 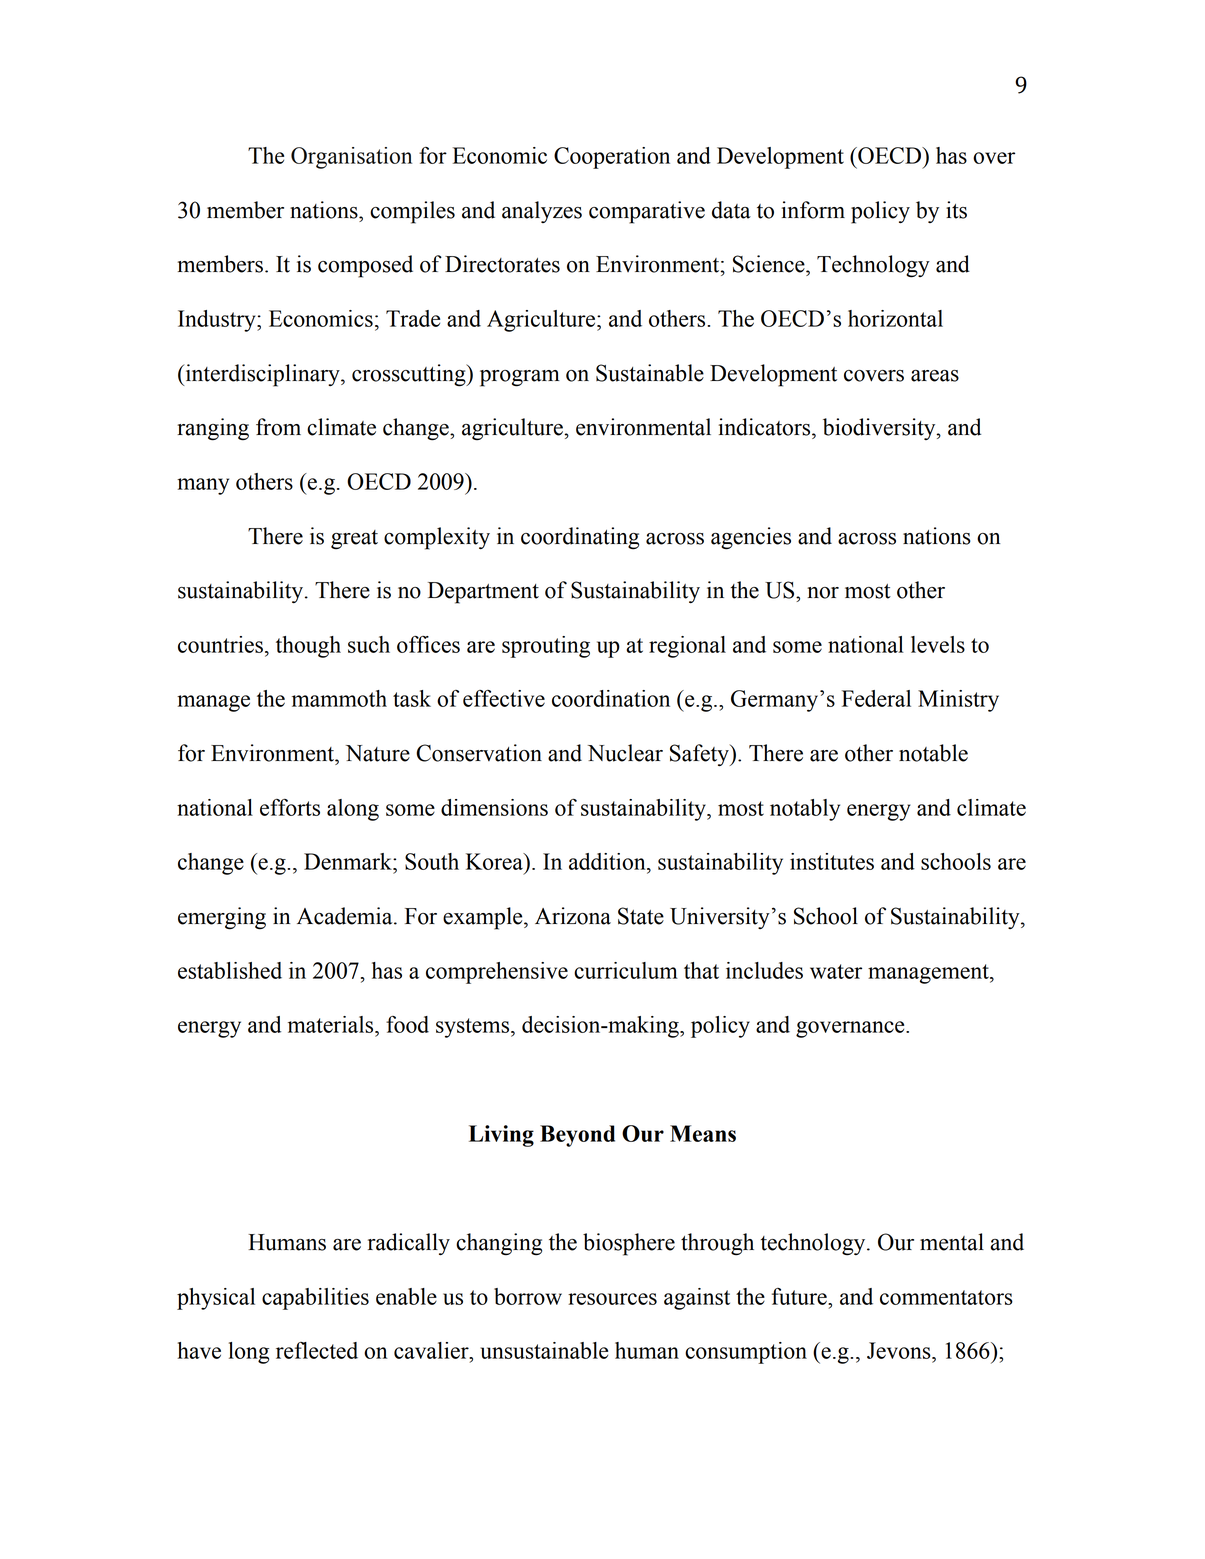 What do you see at coordinates (315, 1299) in the screenshot?
I see `capabilities` at bounding box center [315, 1299].
